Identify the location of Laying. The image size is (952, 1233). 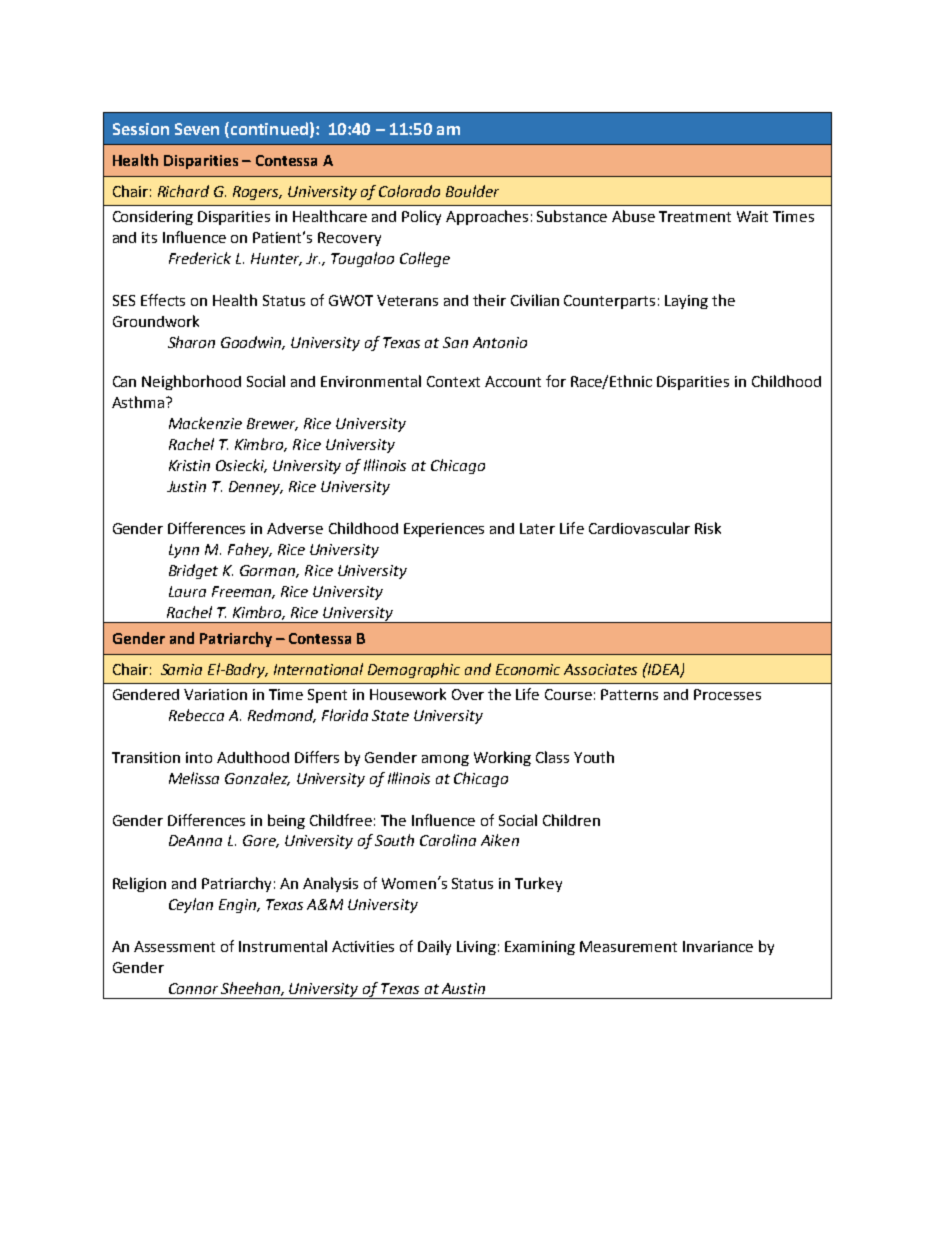
(686, 302).
